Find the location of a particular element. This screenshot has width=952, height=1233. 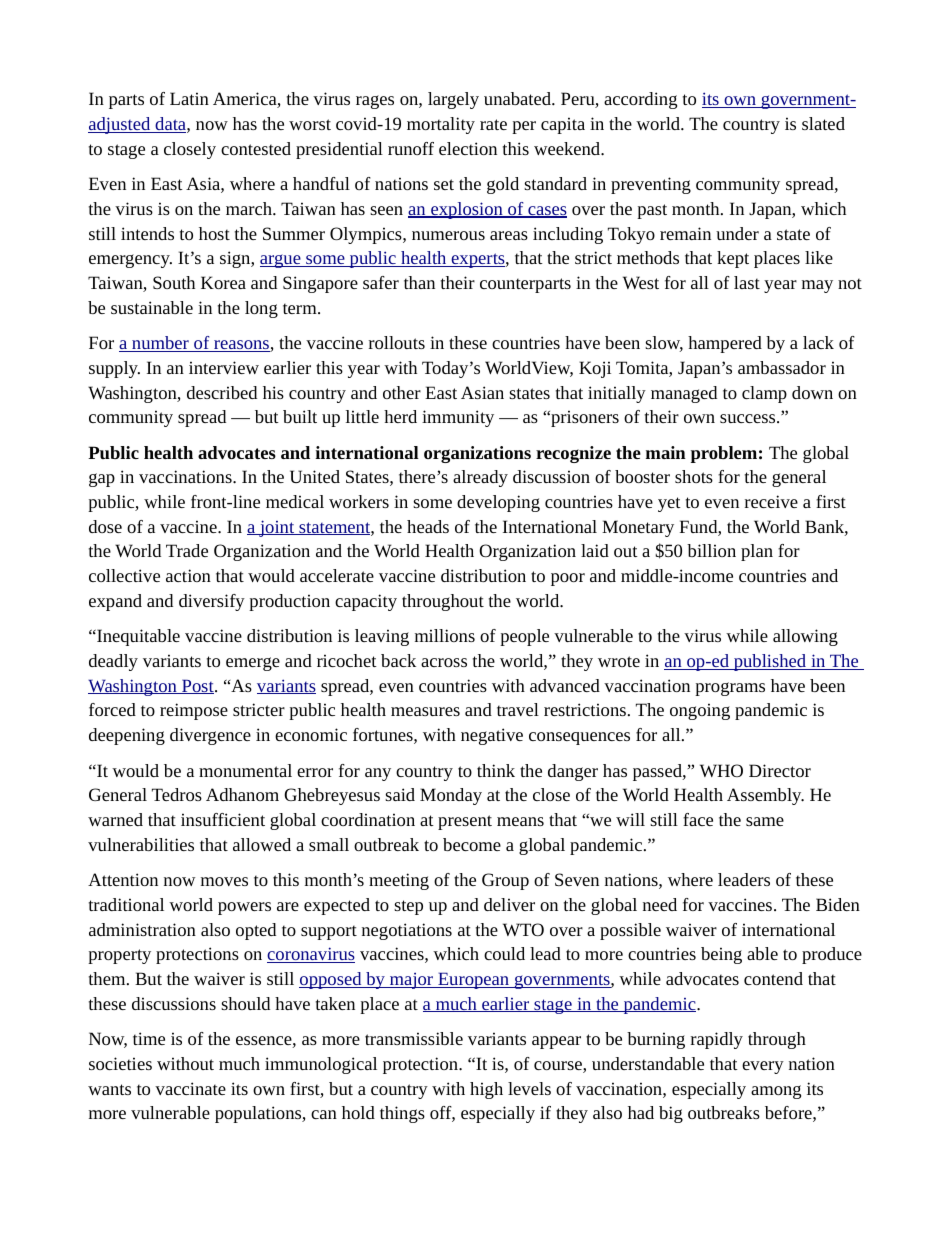

ambassador is located at coordinates (782, 367).
